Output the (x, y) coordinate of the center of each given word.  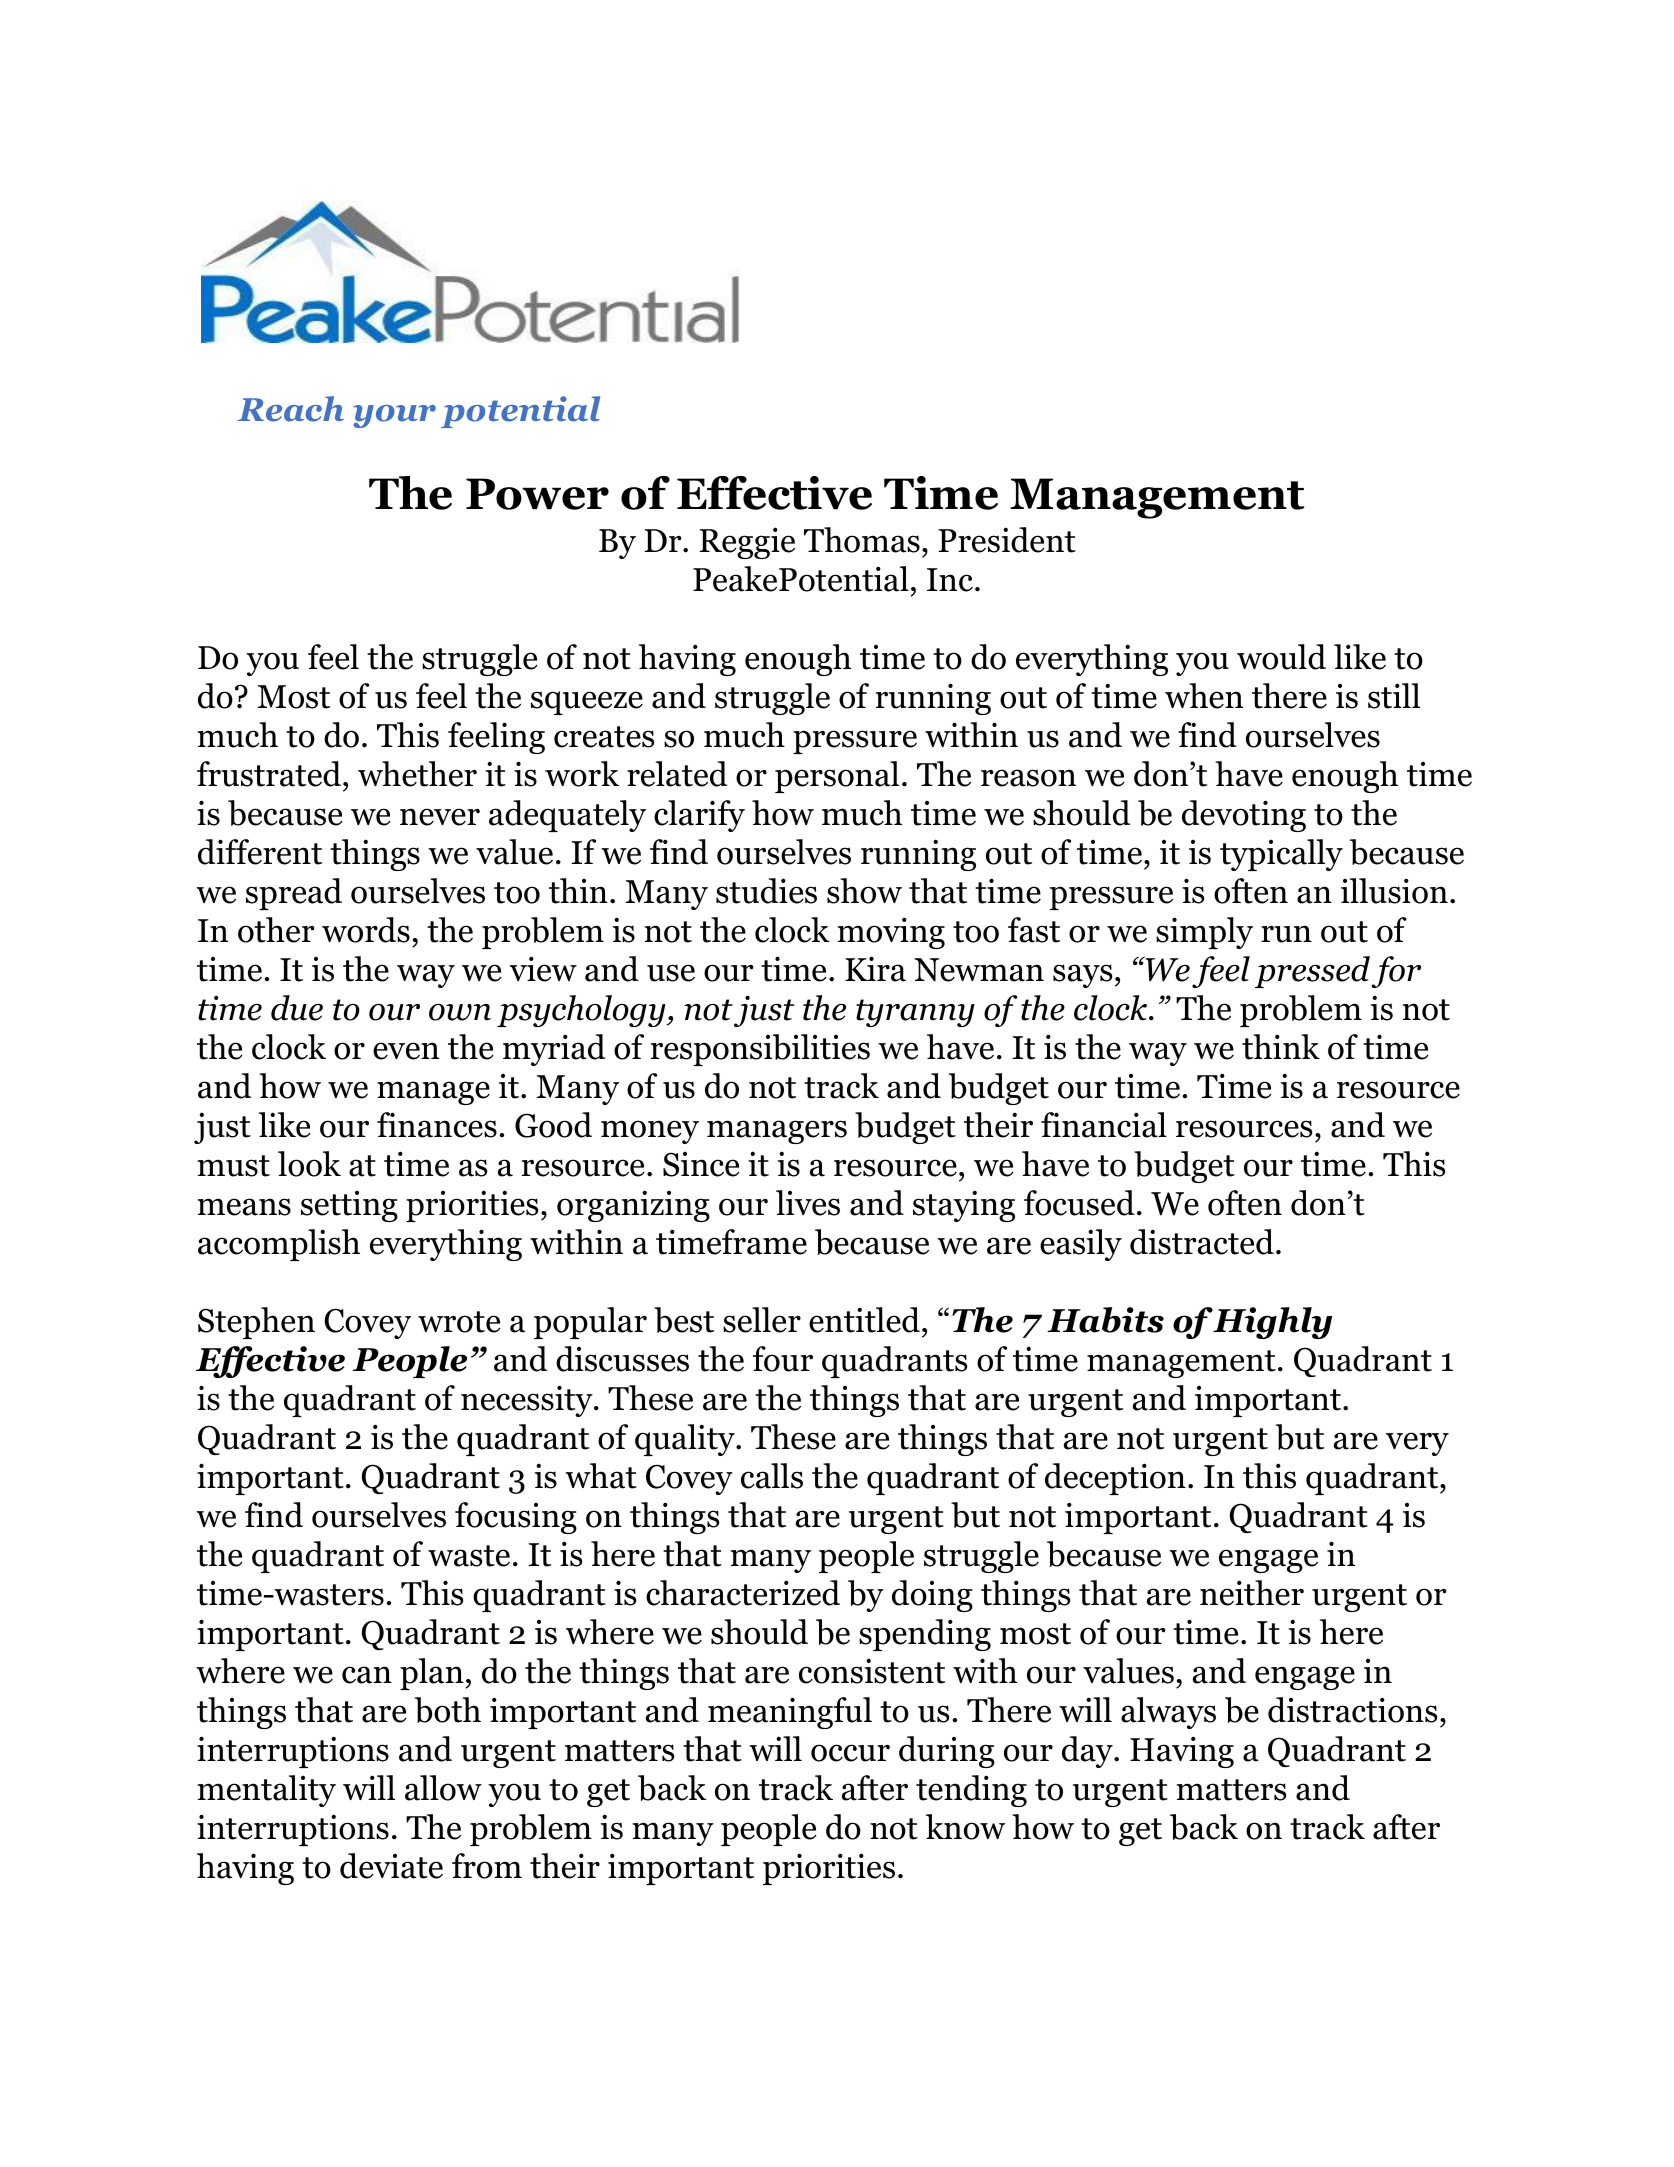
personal (837, 777)
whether (417, 774)
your (394, 416)
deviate (391, 1866)
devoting (1244, 816)
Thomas (862, 540)
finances (437, 1125)
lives (808, 1203)
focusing (516, 1518)
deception (1115, 1479)
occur (850, 1753)
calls (772, 1476)
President (1007, 540)
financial (1104, 1125)
